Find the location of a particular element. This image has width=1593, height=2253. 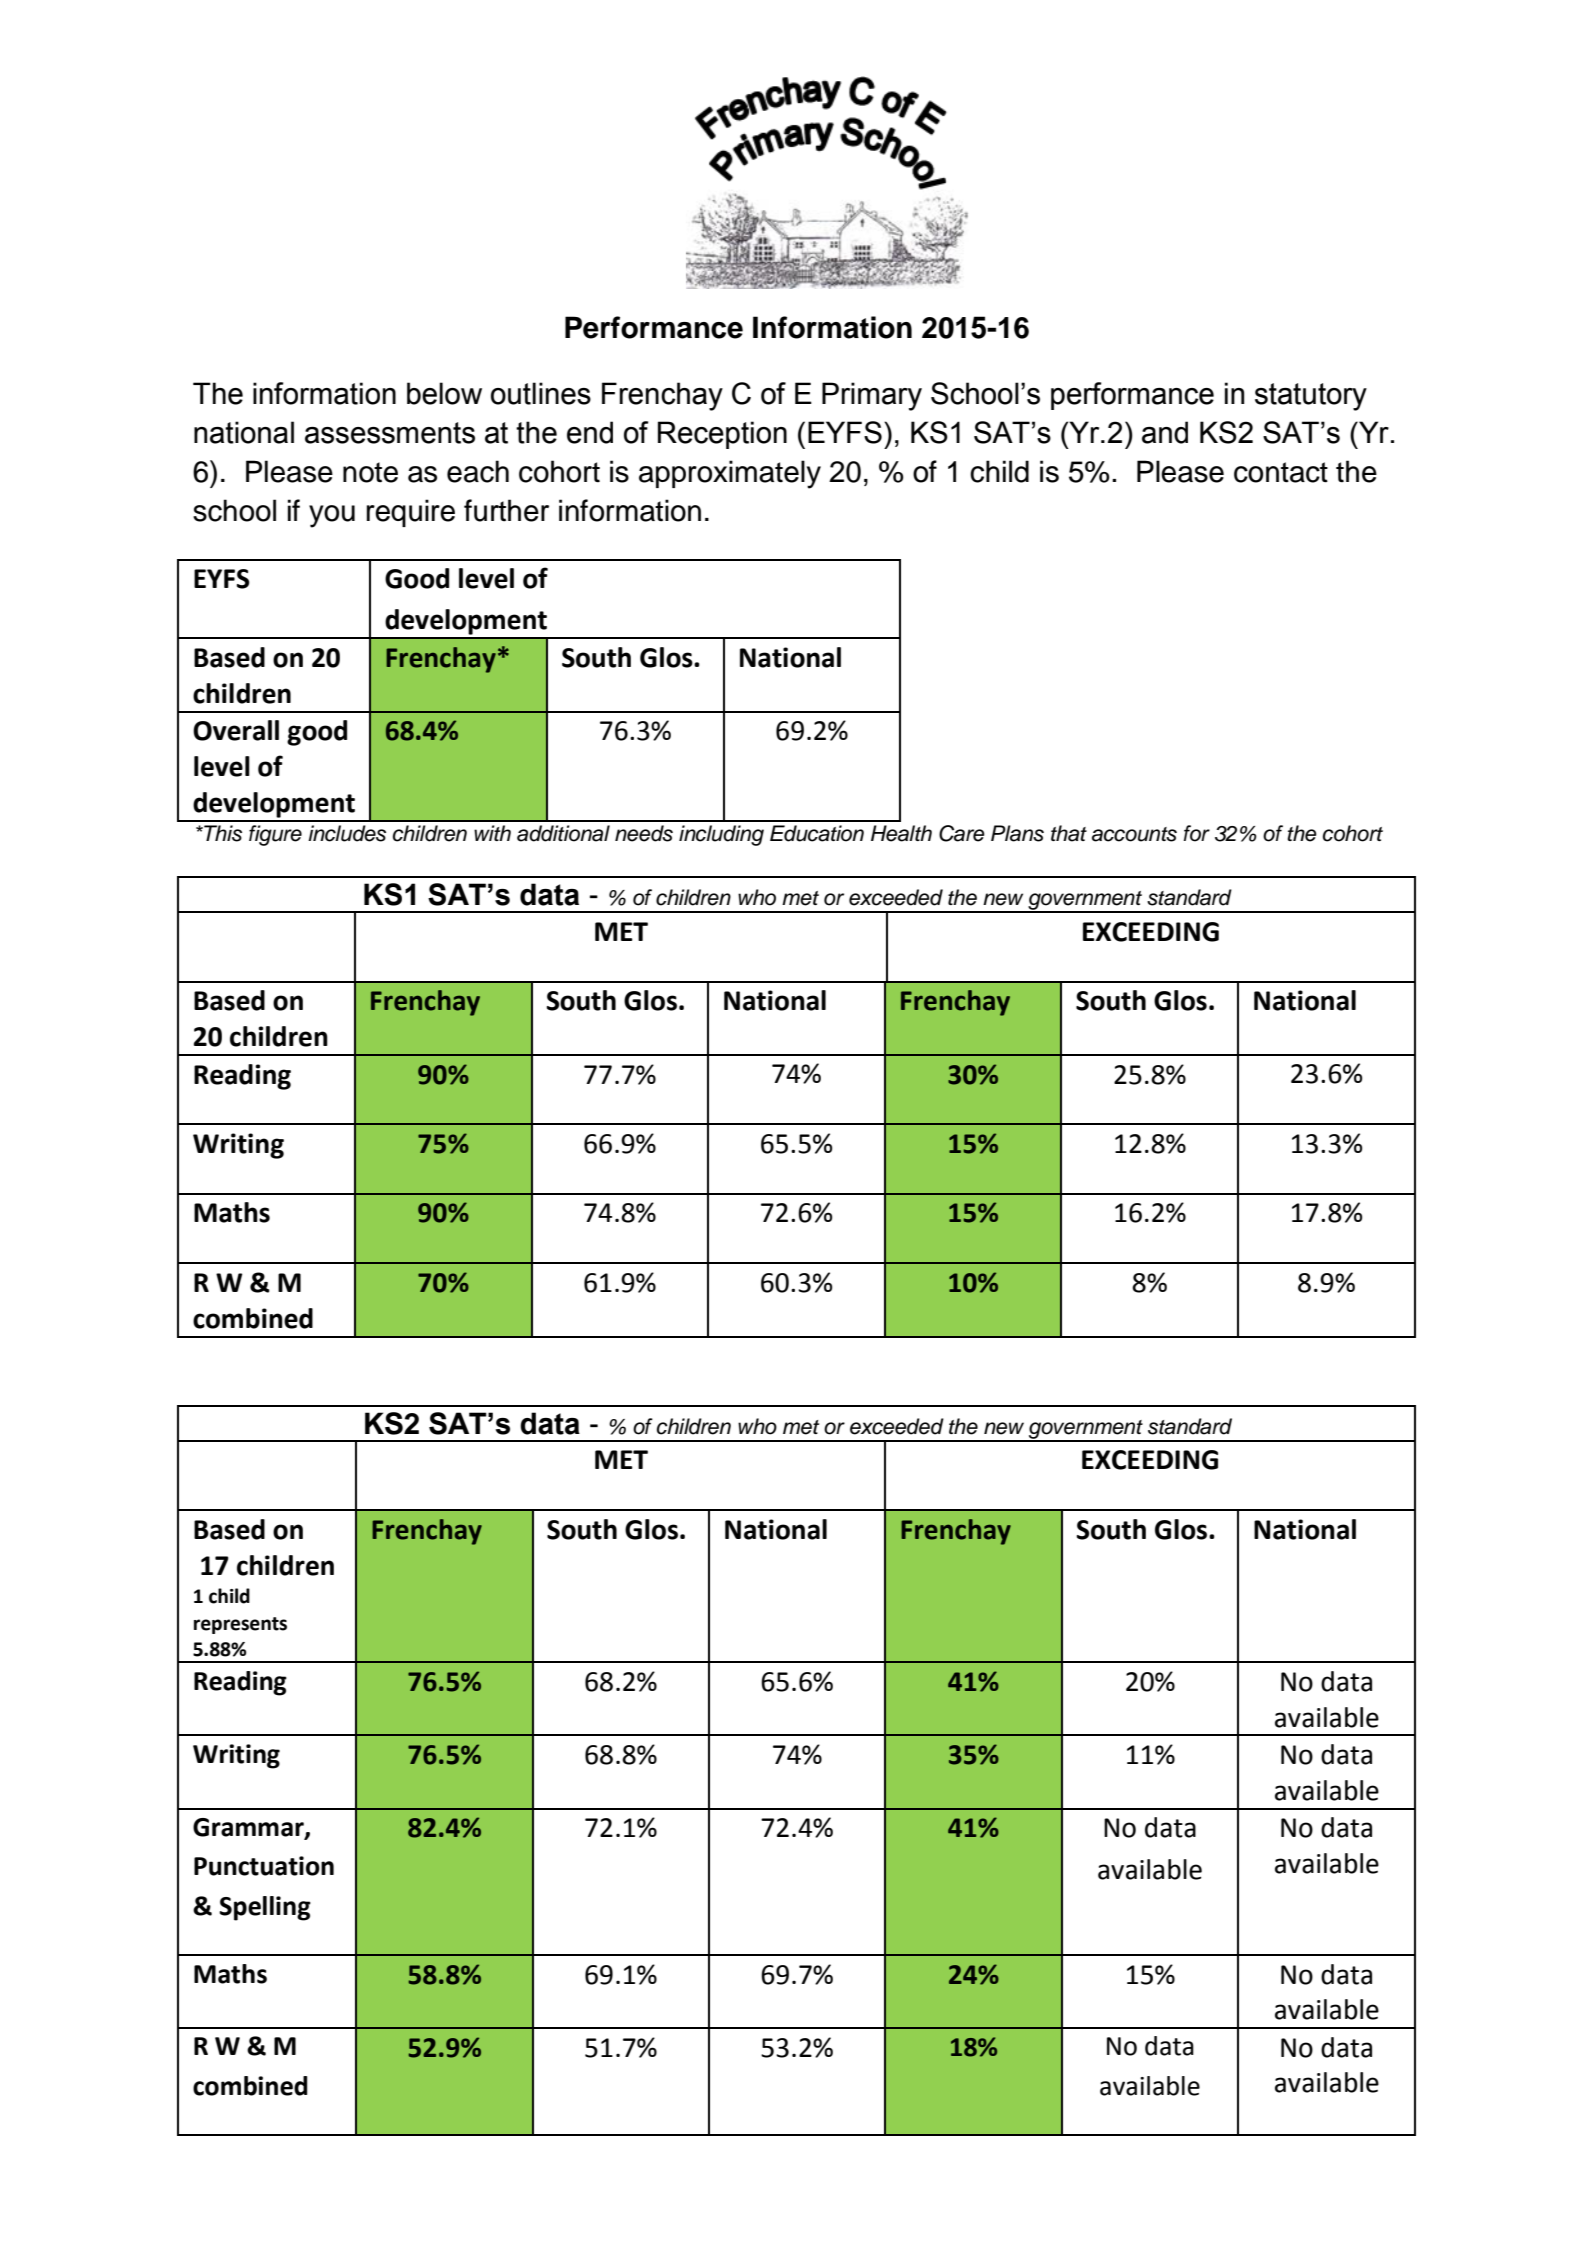

Education is located at coordinates (817, 833).
